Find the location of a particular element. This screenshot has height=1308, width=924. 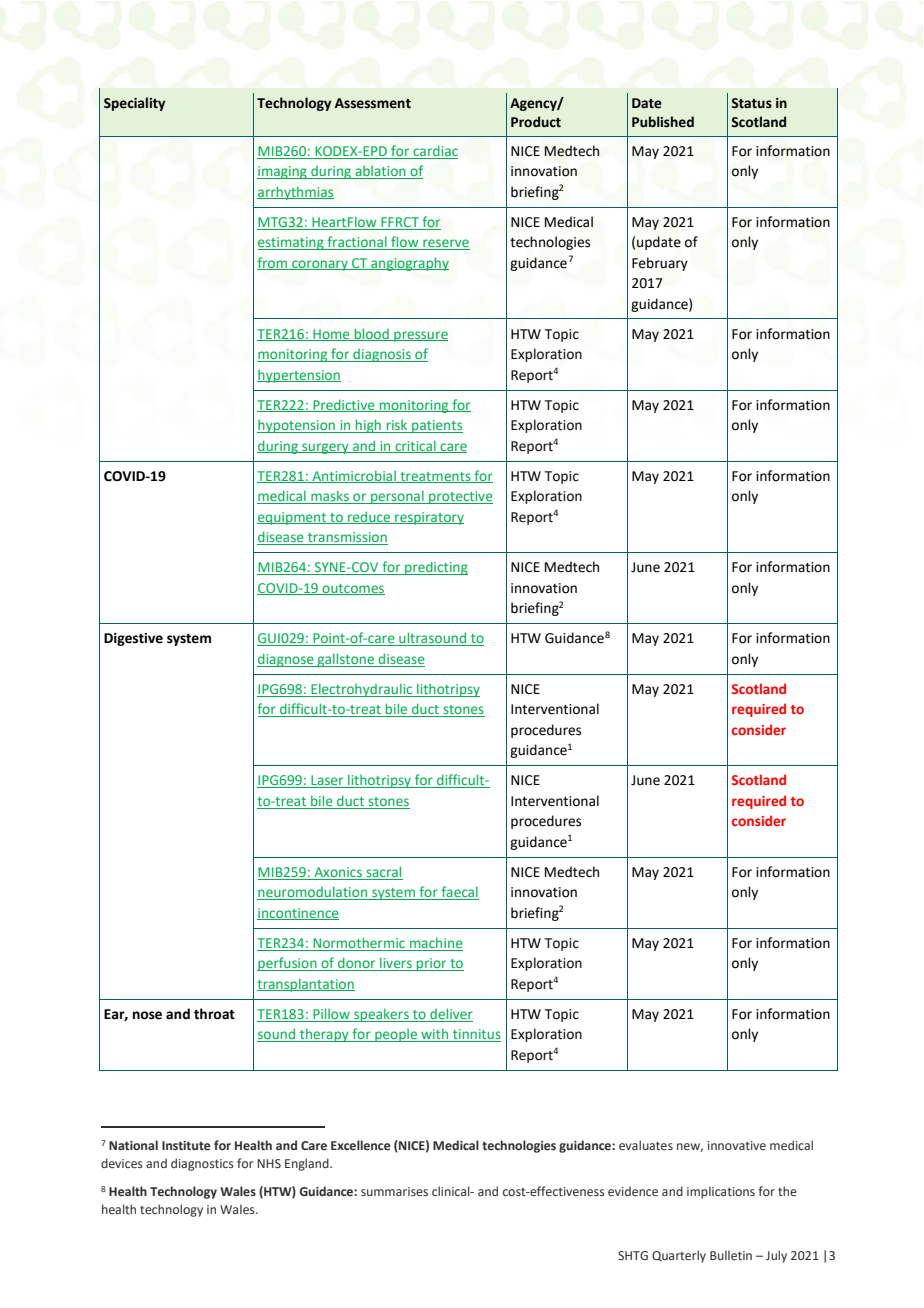

predicting is located at coordinates (435, 568).
